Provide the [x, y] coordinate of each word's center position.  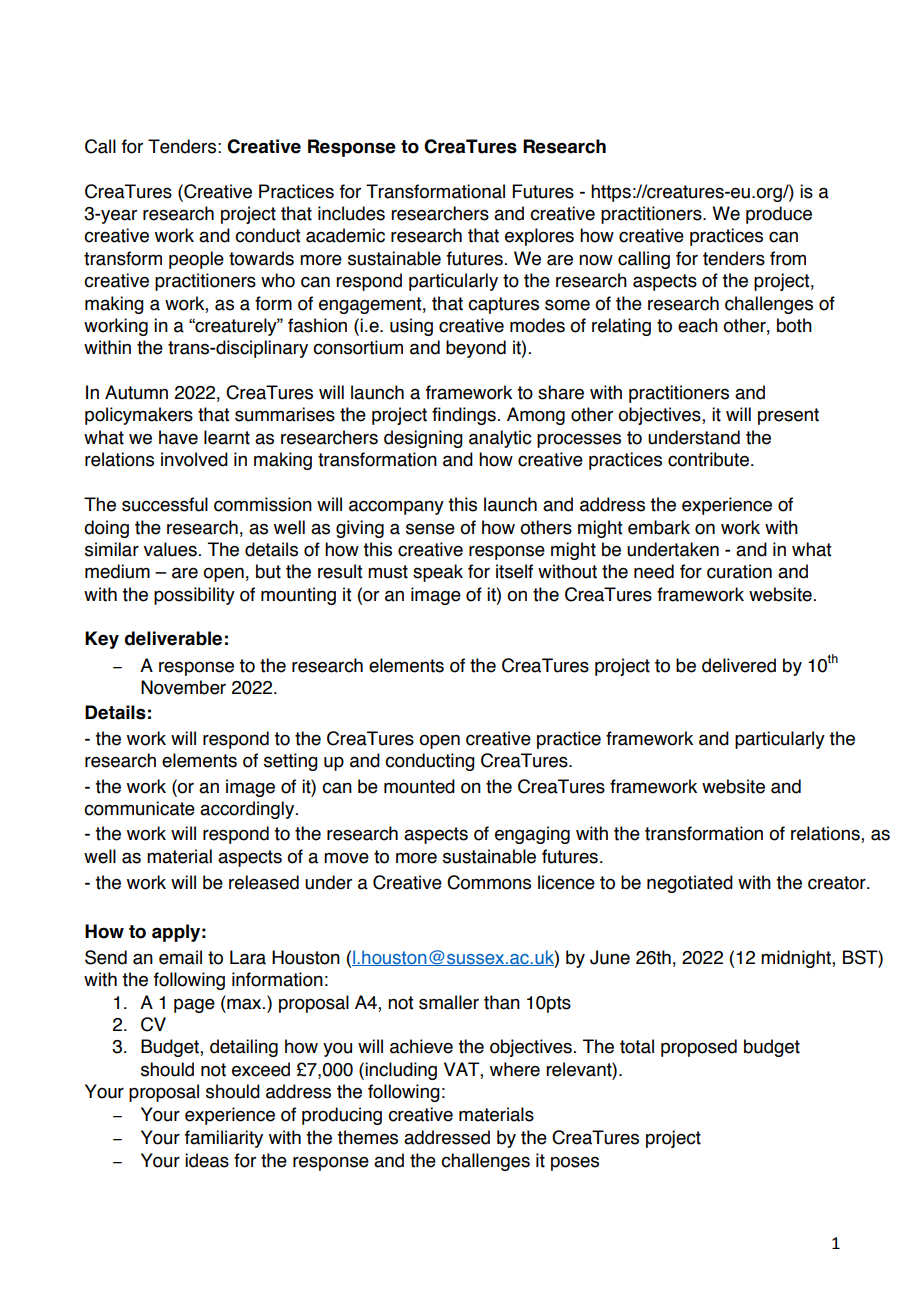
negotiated [690, 884]
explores [539, 237]
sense [430, 529]
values [170, 549]
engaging [532, 835]
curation [739, 571]
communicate [139, 808]
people [196, 260]
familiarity [224, 1139]
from [788, 258]
